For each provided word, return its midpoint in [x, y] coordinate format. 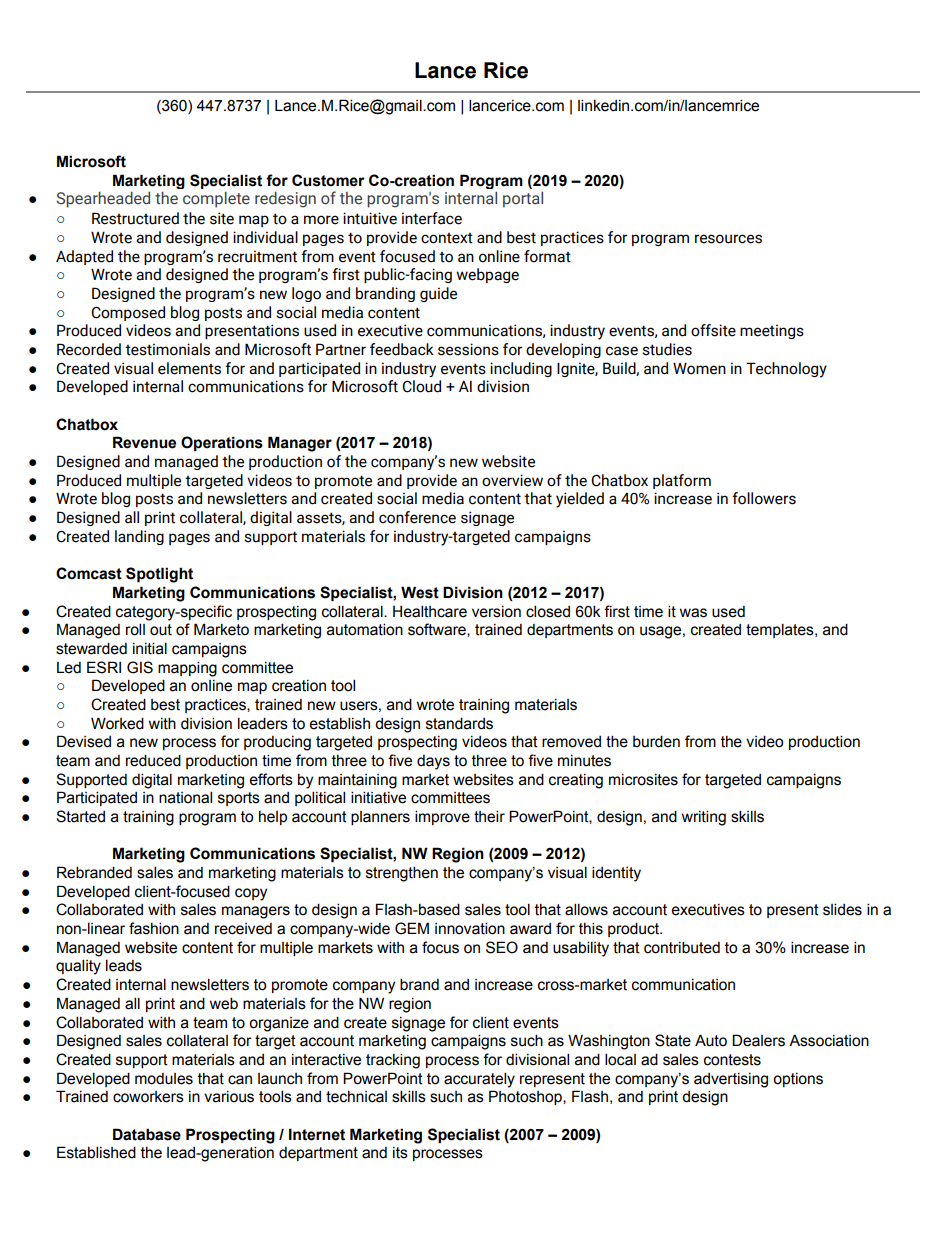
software [438, 630]
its [400, 1153]
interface [432, 218]
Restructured [135, 218]
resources [728, 239]
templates [781, 630]
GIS [140, 667]
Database [147, 1134]
